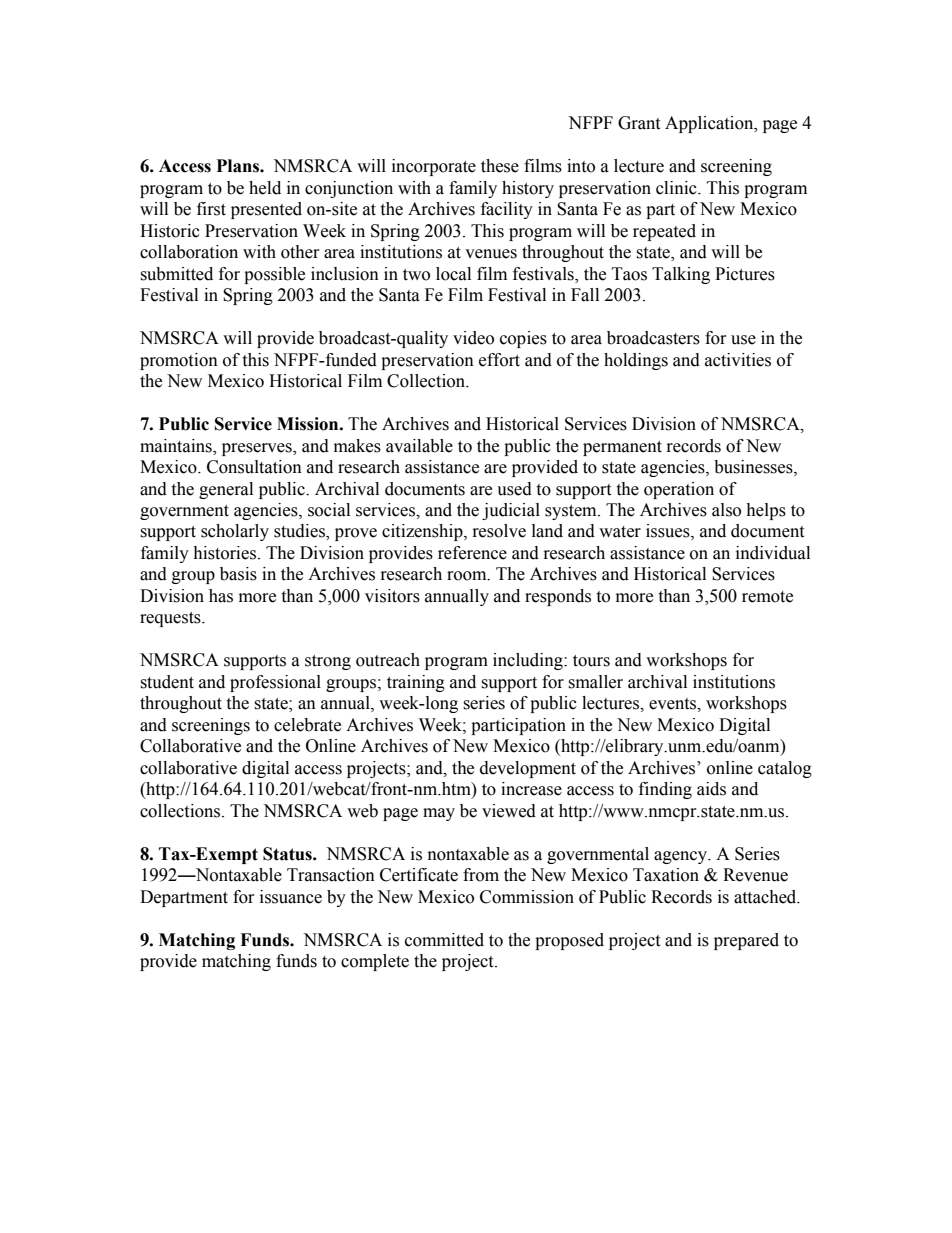 The image size is (952, 1233). Describe the element at coordinates (746, 941) in the image. I see `prepared` at that location.
